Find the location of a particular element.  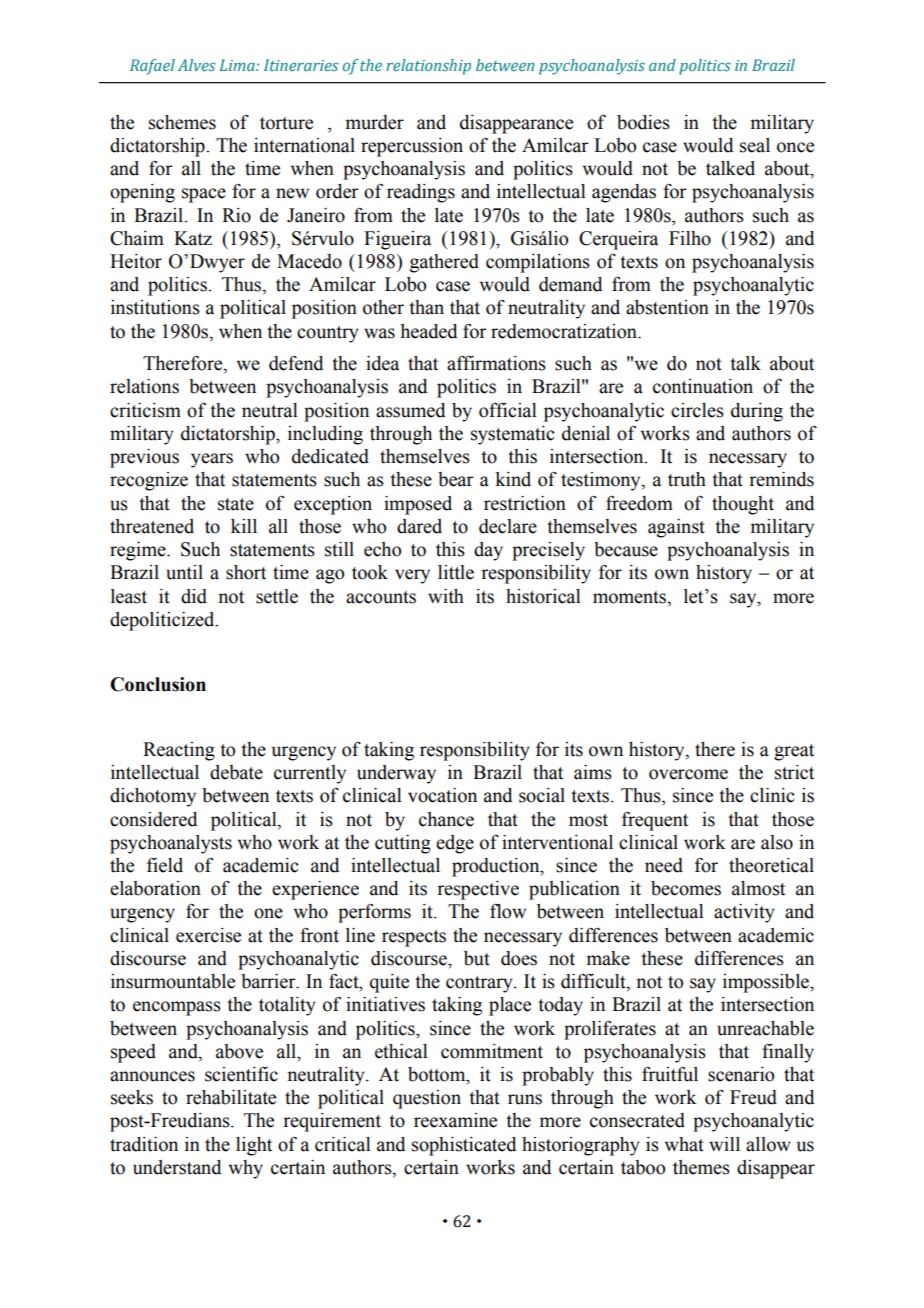

sophisticated is located at coordinates (464, 1146).
